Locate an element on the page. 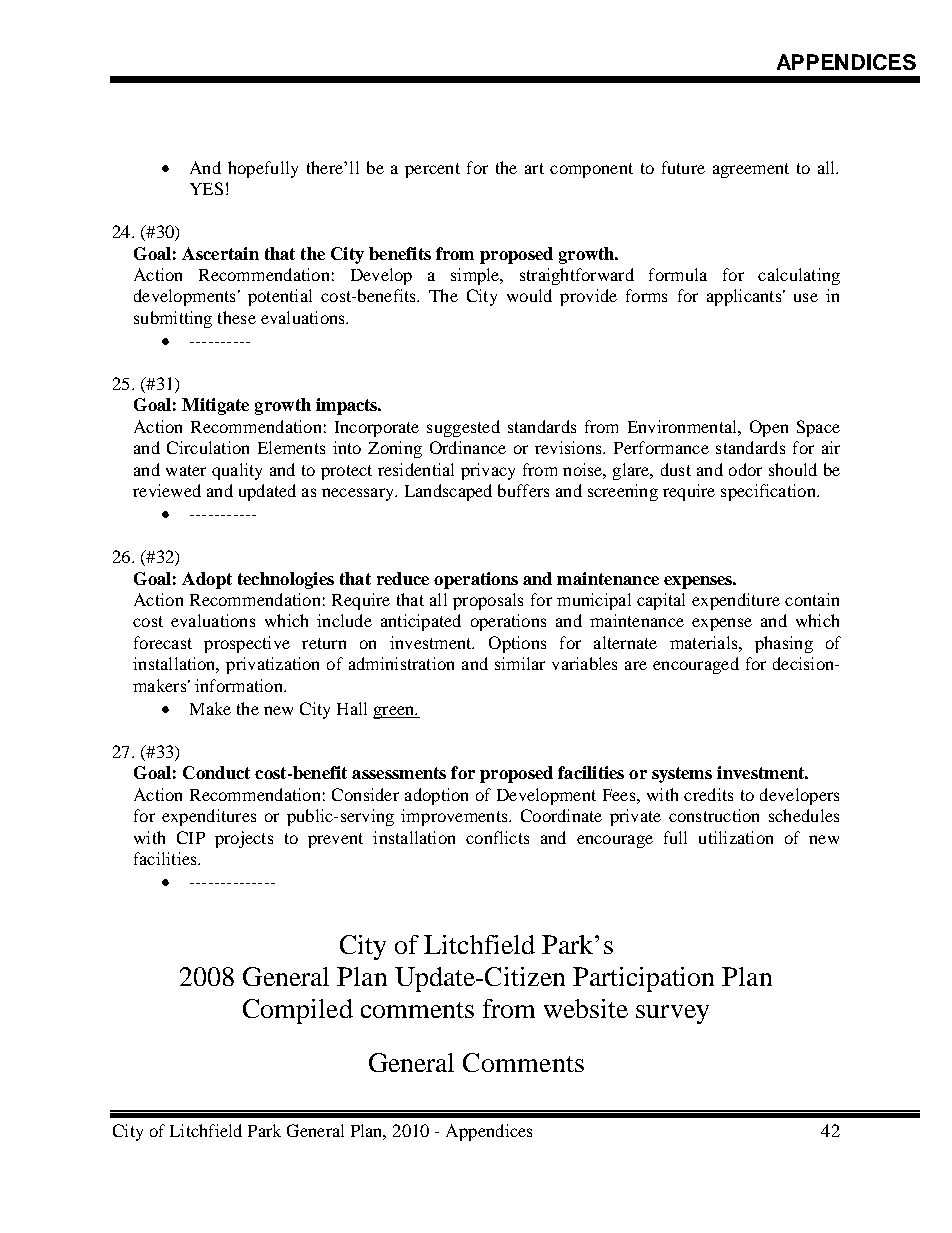 This image has width=952, height=1233. Compiled is located at coordinates (298, 1011).
